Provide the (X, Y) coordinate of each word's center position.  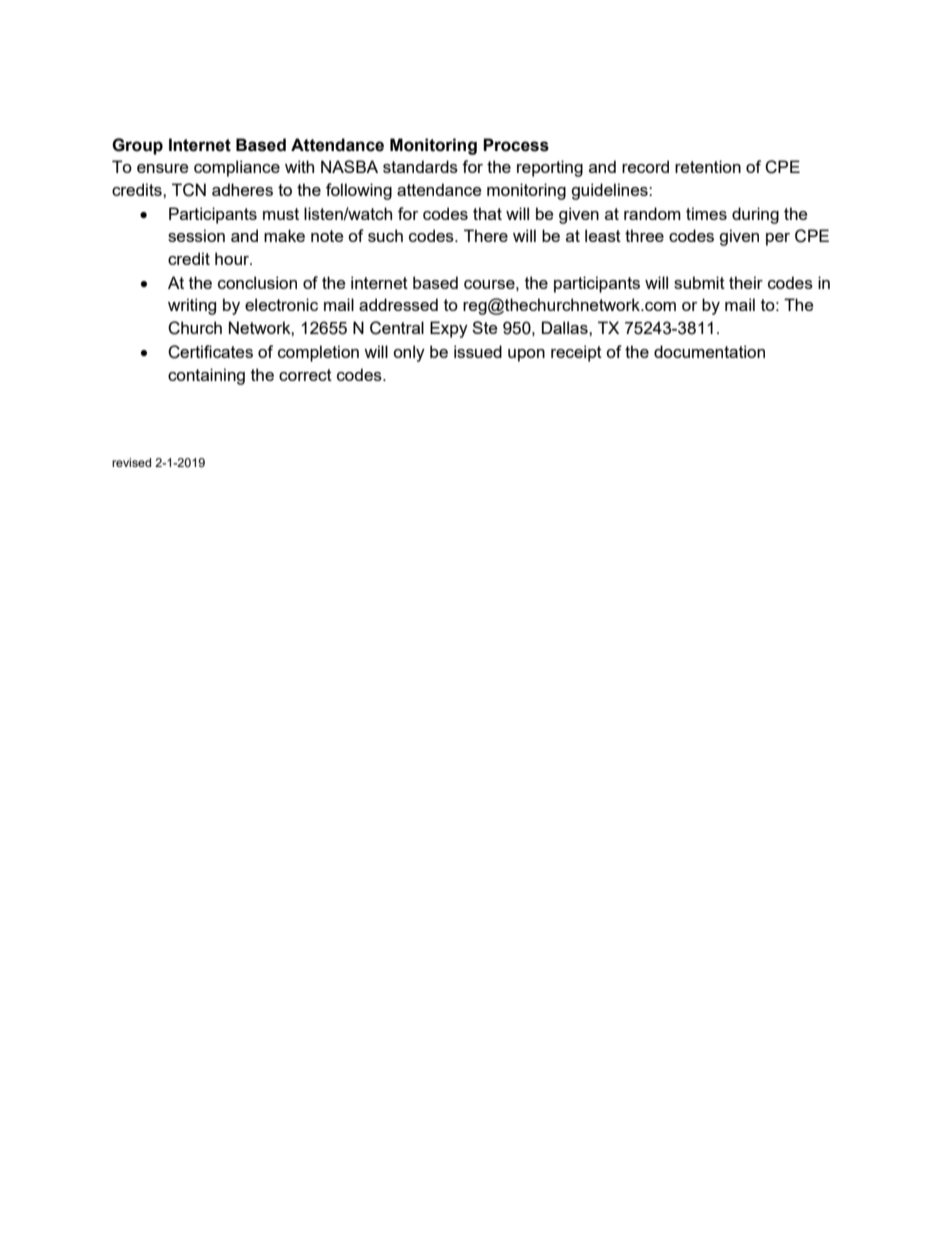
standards (420, 166)
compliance (237, 168)
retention (708, 166)
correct (305, 375)
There (486, 235)
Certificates (210, 352)
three (644, 235)
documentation (709, 351)
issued (478, 351)
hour (233, 258)
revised (131, 462)
